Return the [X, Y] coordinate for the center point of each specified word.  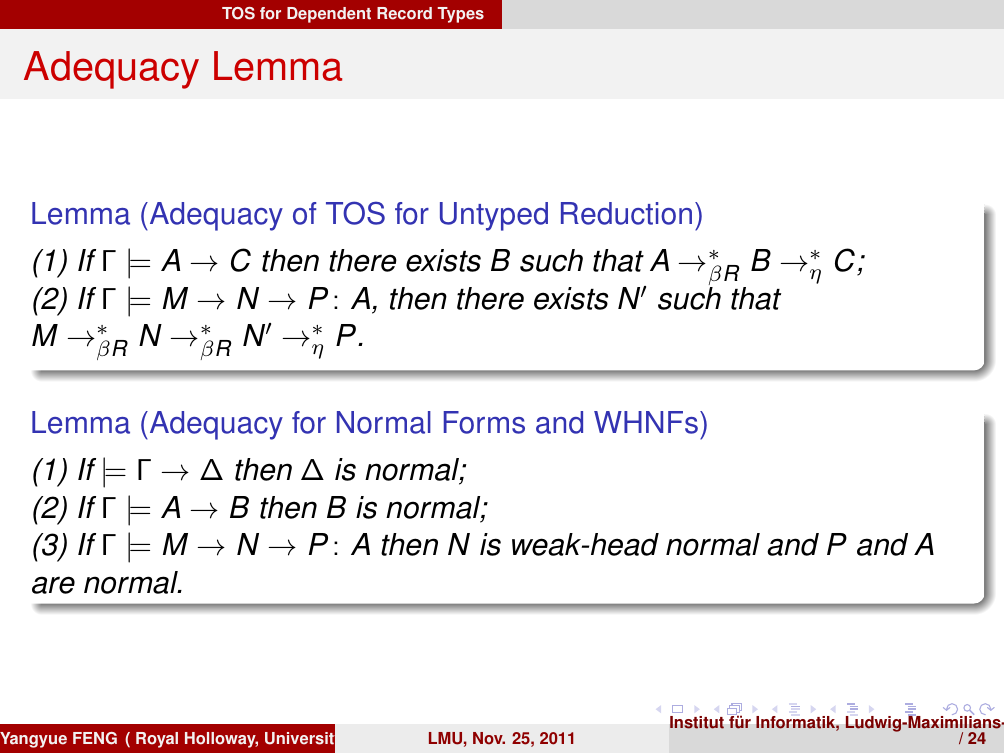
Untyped [494, 216]
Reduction [626, 213]
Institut [697, 722]
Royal [157, 740]
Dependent [329, 15]
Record [404, 13]
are [53, 585]
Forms [484, 422]
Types [460, 15]
